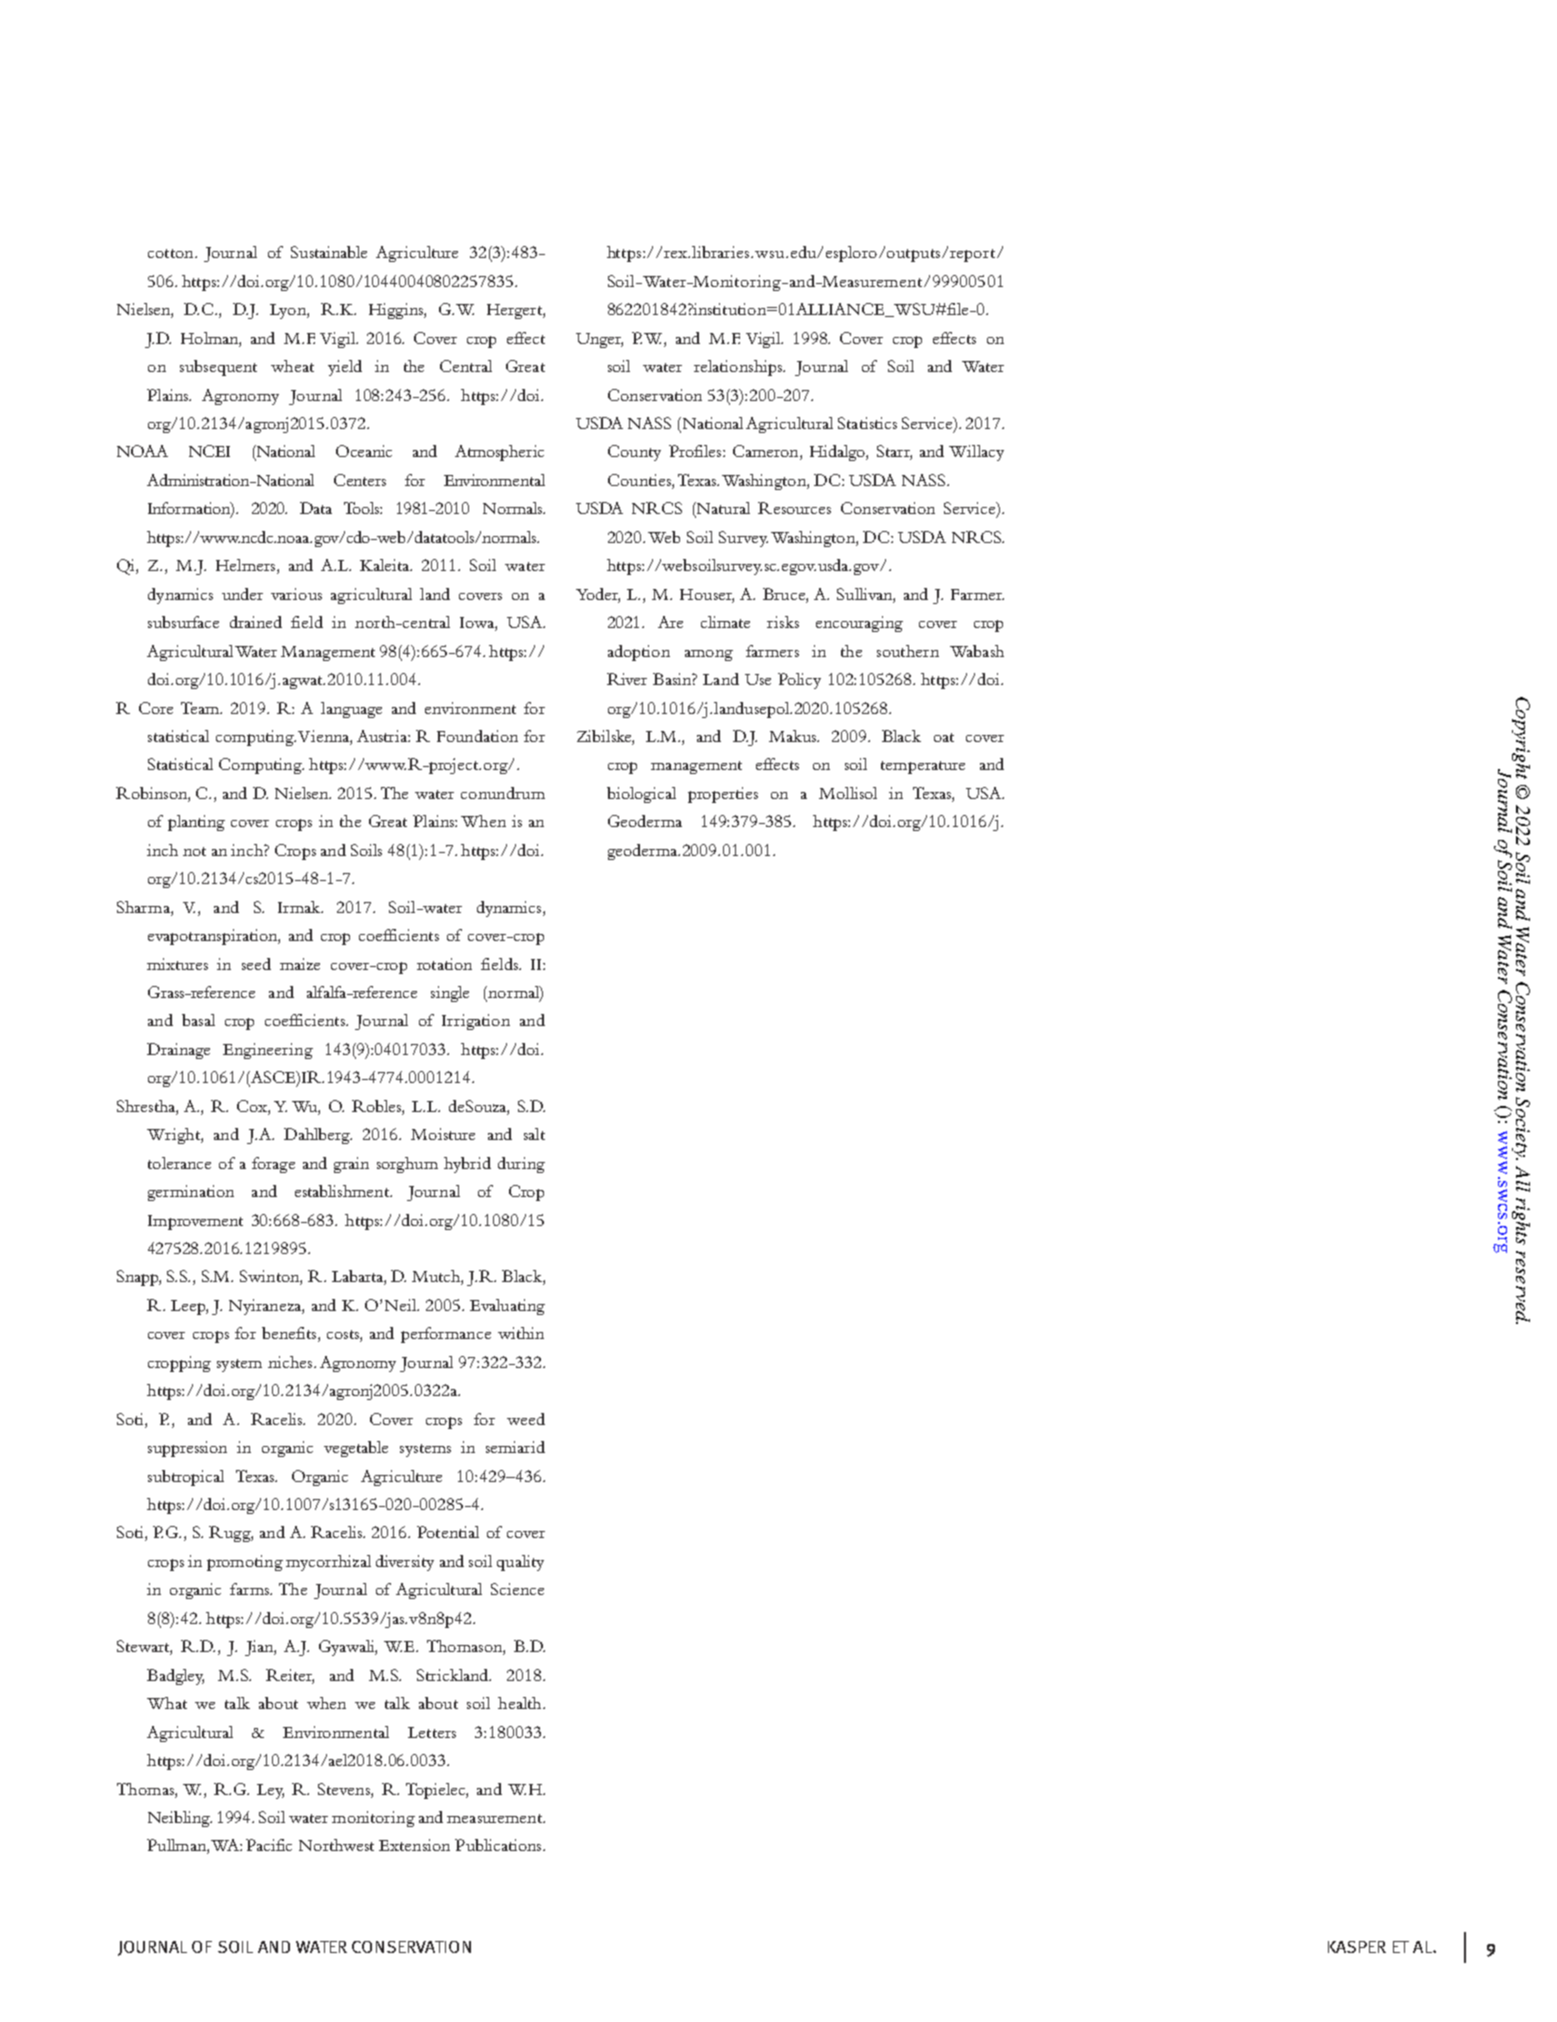 This page has width=1557, height=2022. Describe the element at coordinates (739, 368) in the page. I see `relationships` at that location.
